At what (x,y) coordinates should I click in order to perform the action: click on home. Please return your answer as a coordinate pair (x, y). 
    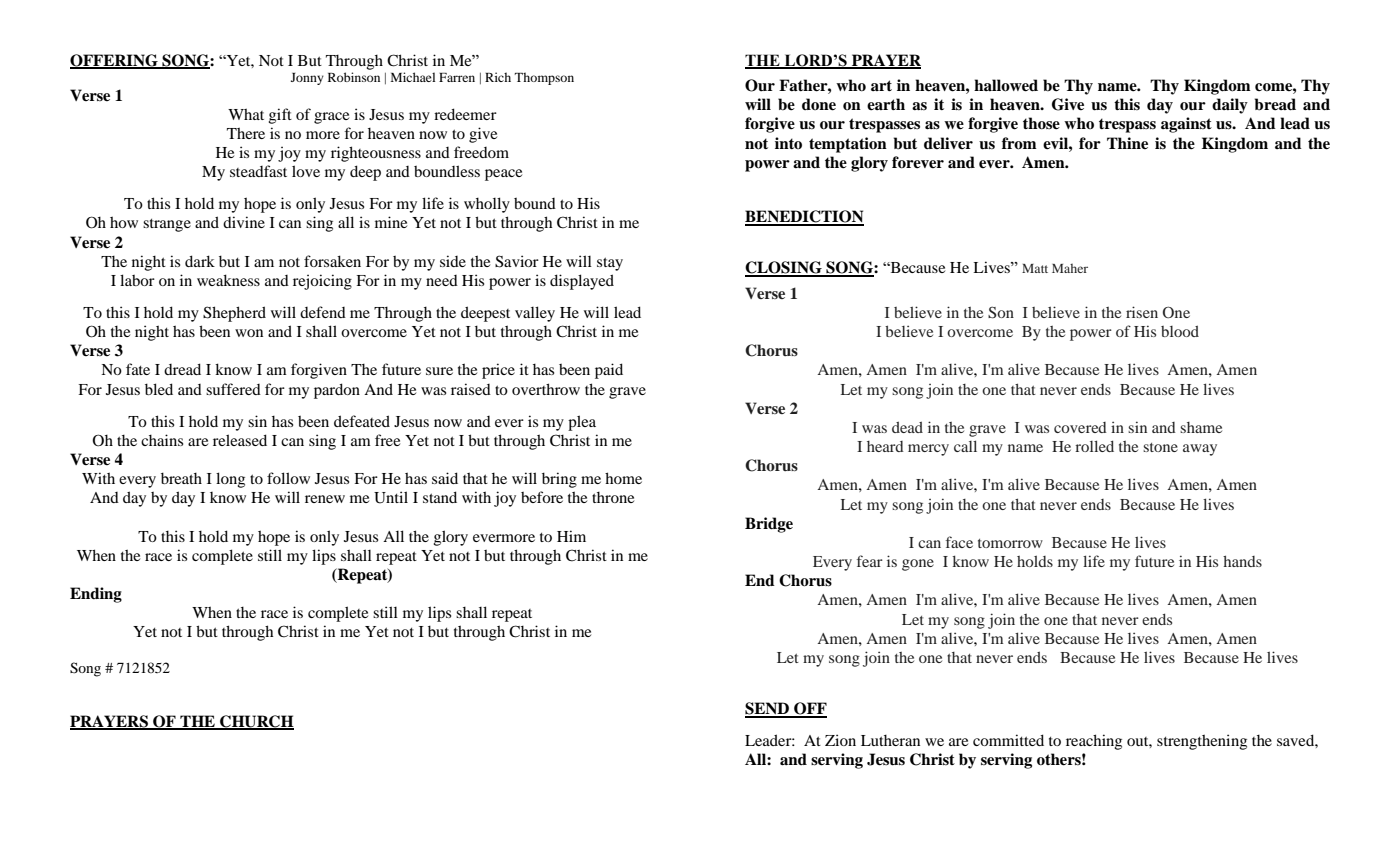
    Looking at the image, I should click on (623, 478).
